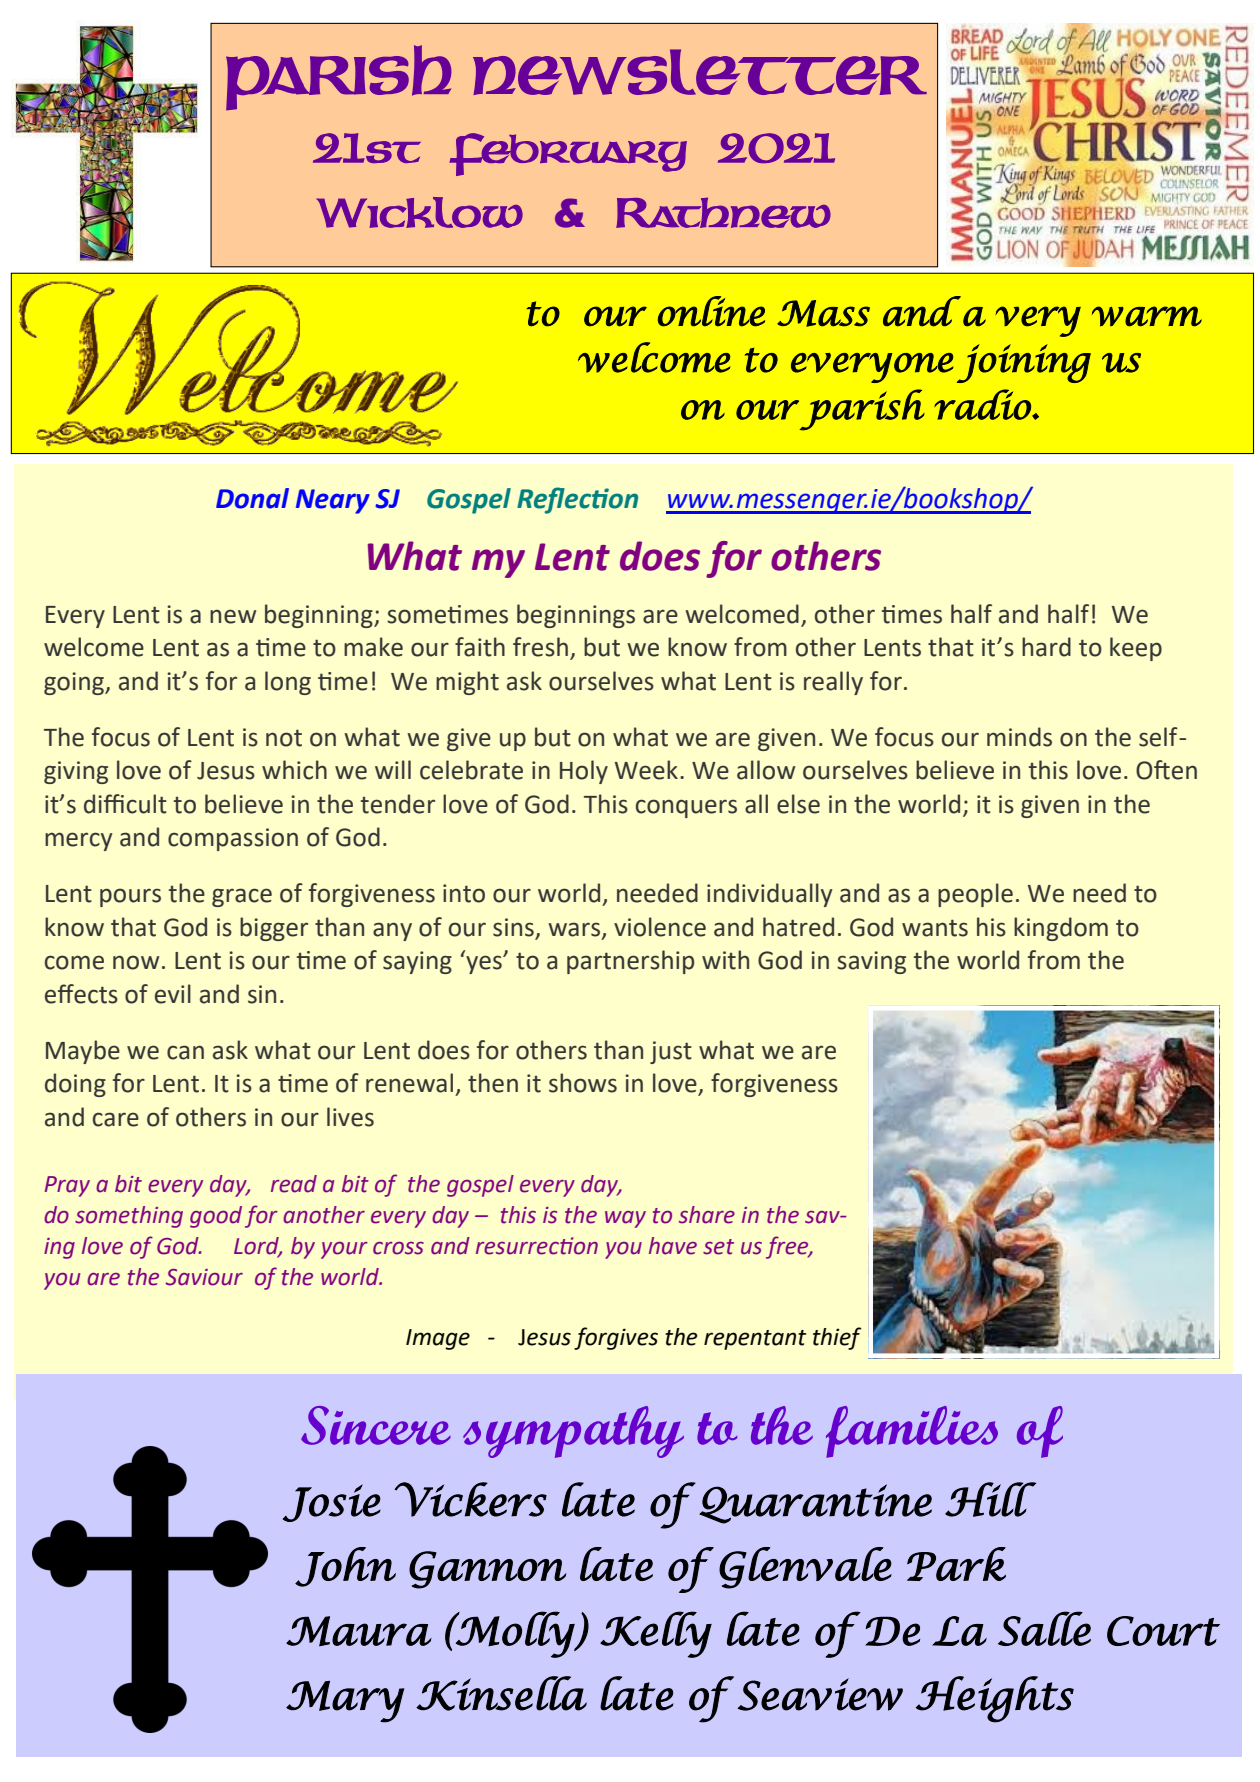 Image resolution: width=1260 pixels, height=1782 pixels. What do you see at coordinates (568, 154) in the screenshot?
I see `February` at bounding box center [568, 154].
